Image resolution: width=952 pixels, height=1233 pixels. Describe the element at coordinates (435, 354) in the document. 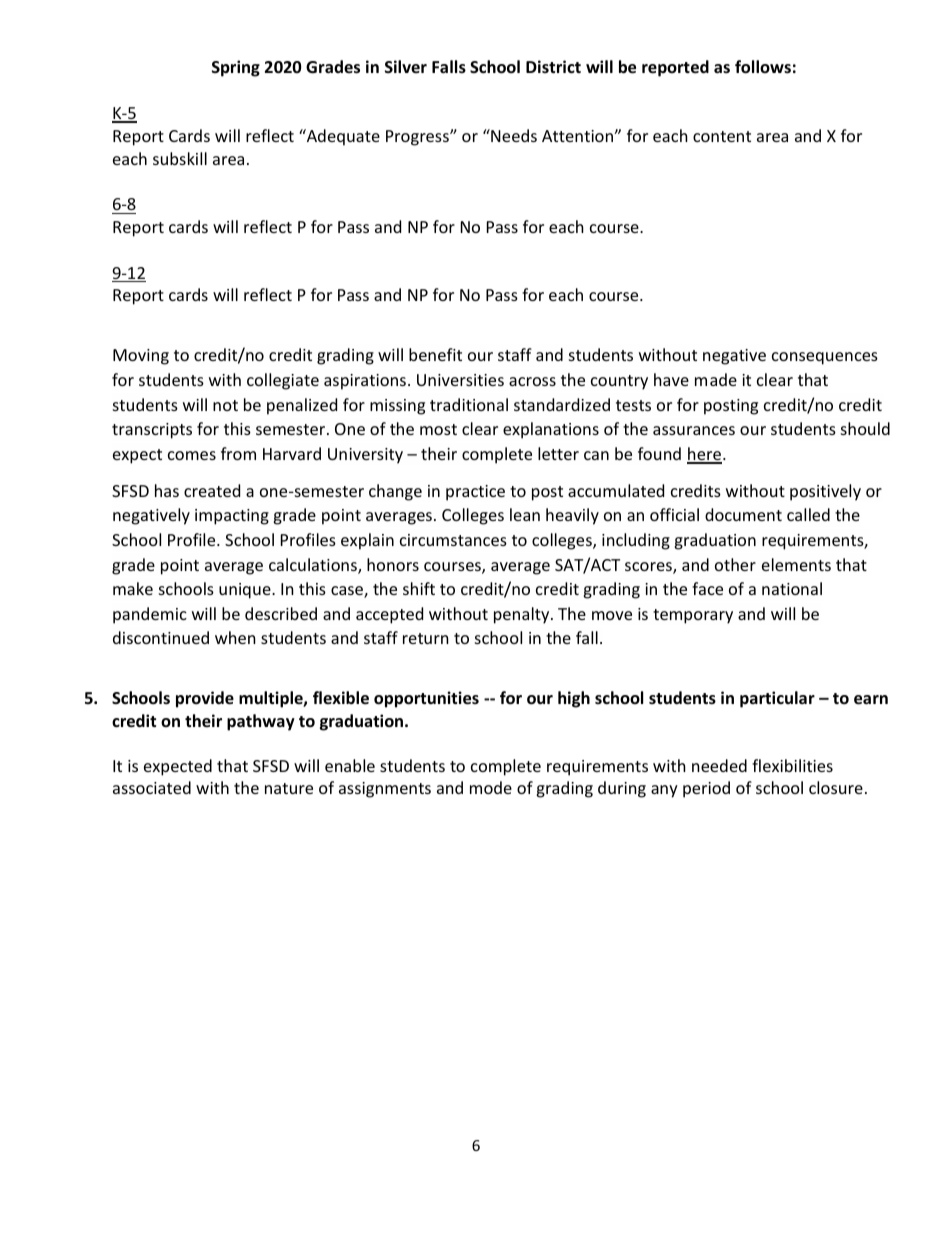

I see `benefit` at that location.
